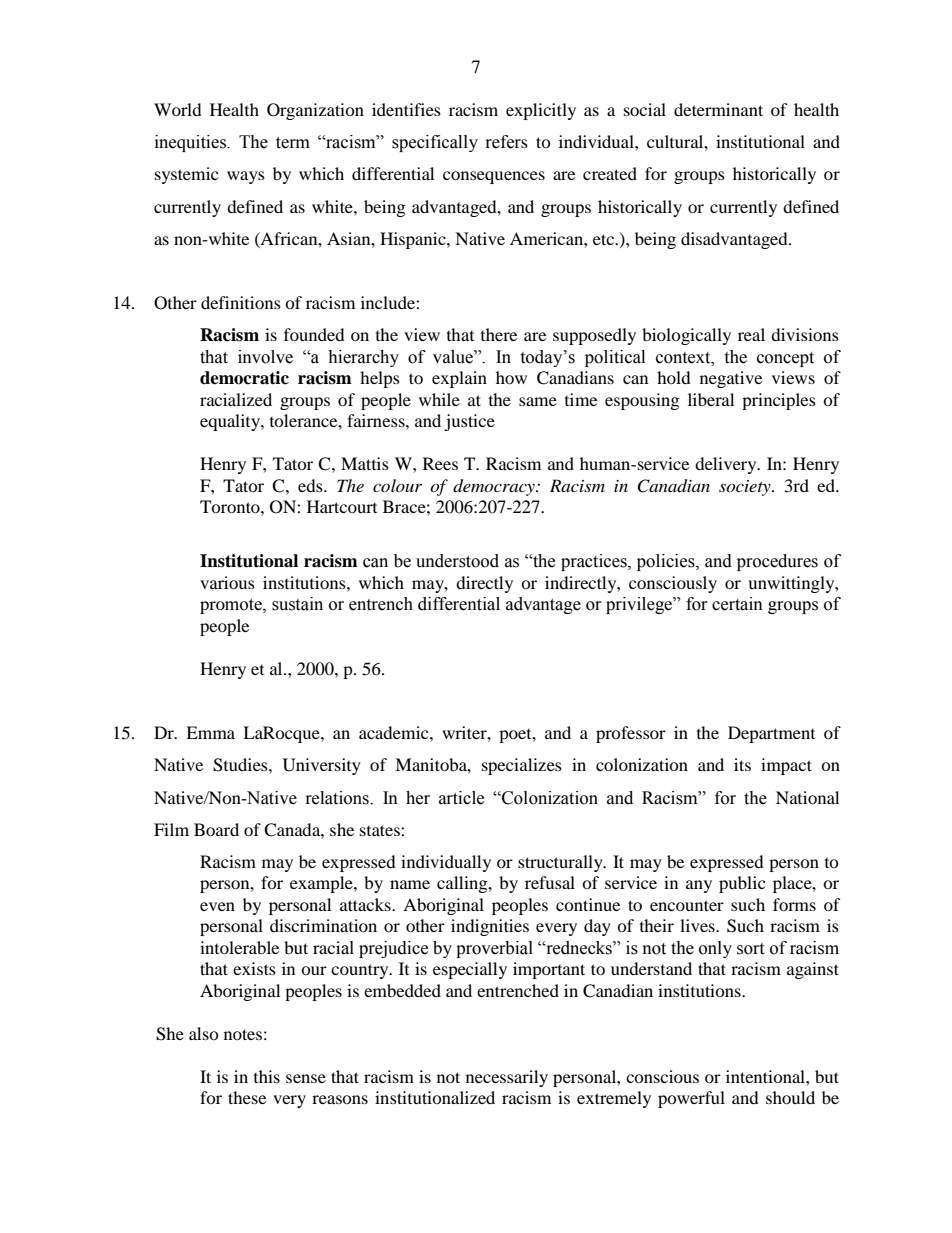 The image size is (952, 1233). What do you see at coordinates (457, 561) in the screenshot?
I see `understood` at bounding box center [457, 561].
